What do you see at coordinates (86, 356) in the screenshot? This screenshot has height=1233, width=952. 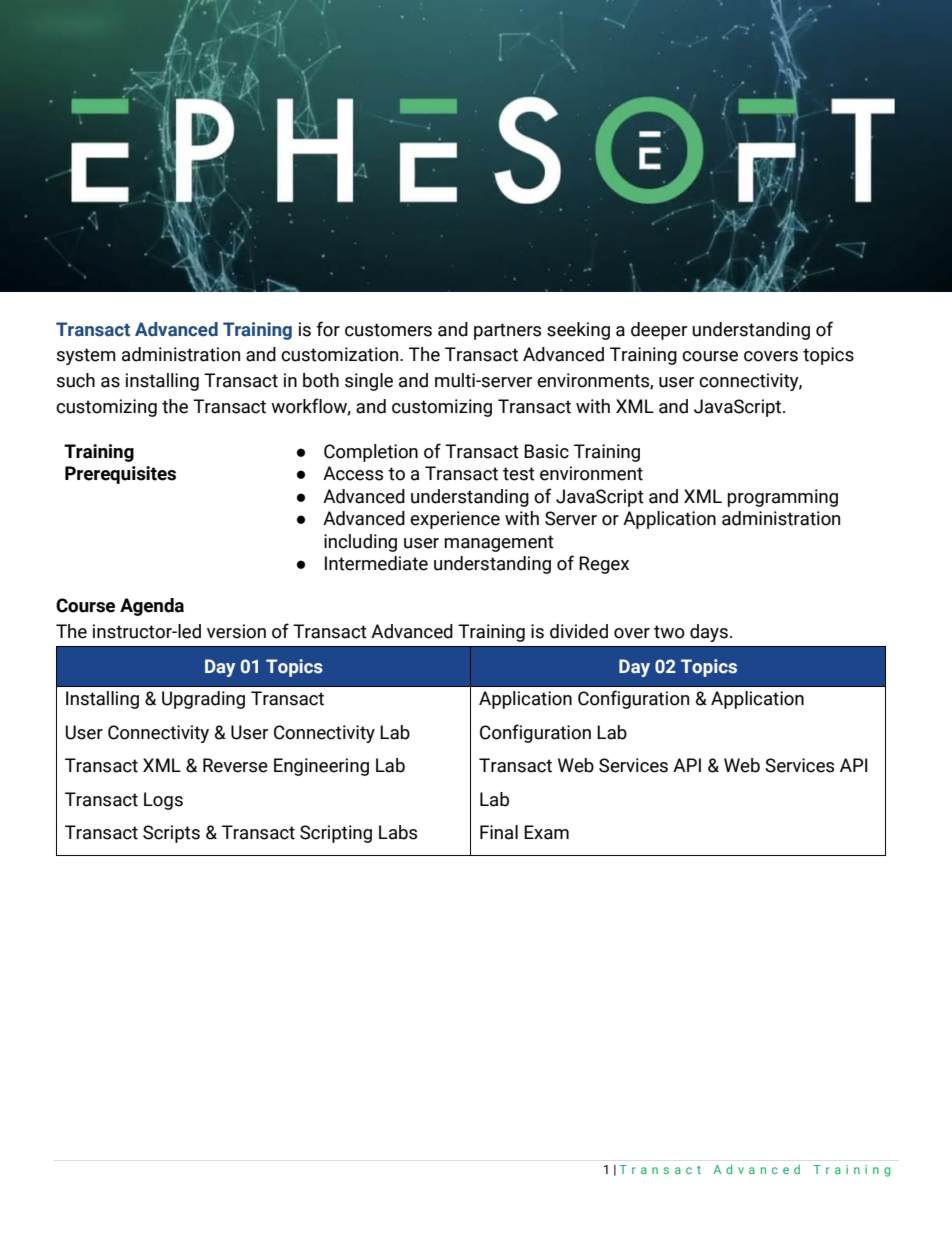 I see `system` at bounding box center [86, 356].
